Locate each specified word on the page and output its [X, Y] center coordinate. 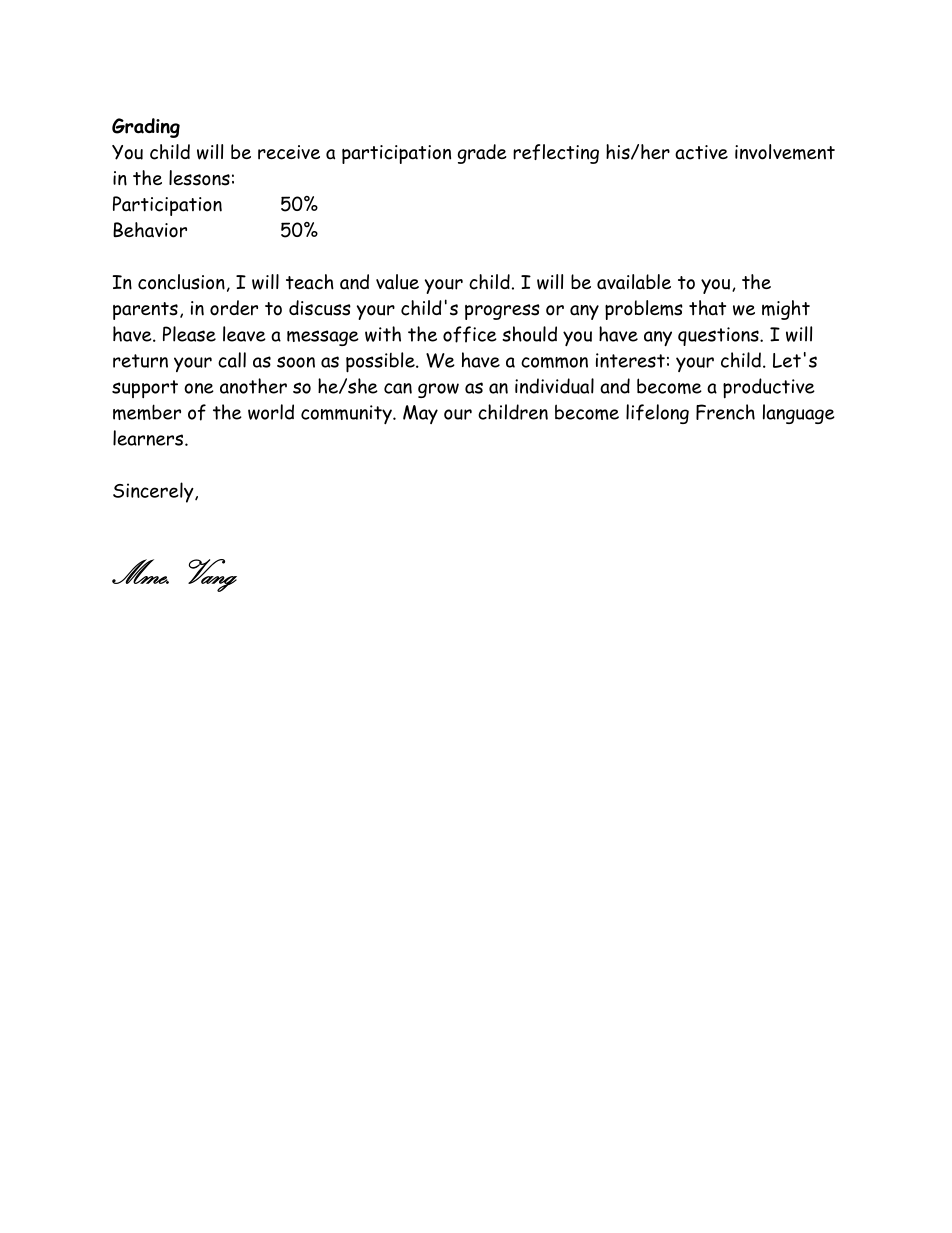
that [707, 308]
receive [289, 152]
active [701, 152]
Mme [140, 571]
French [725, 412]
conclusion [181, 282]
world [271, 412]
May [420, 414]
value [397, 282]
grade [482, 154]
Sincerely [154, 492]
